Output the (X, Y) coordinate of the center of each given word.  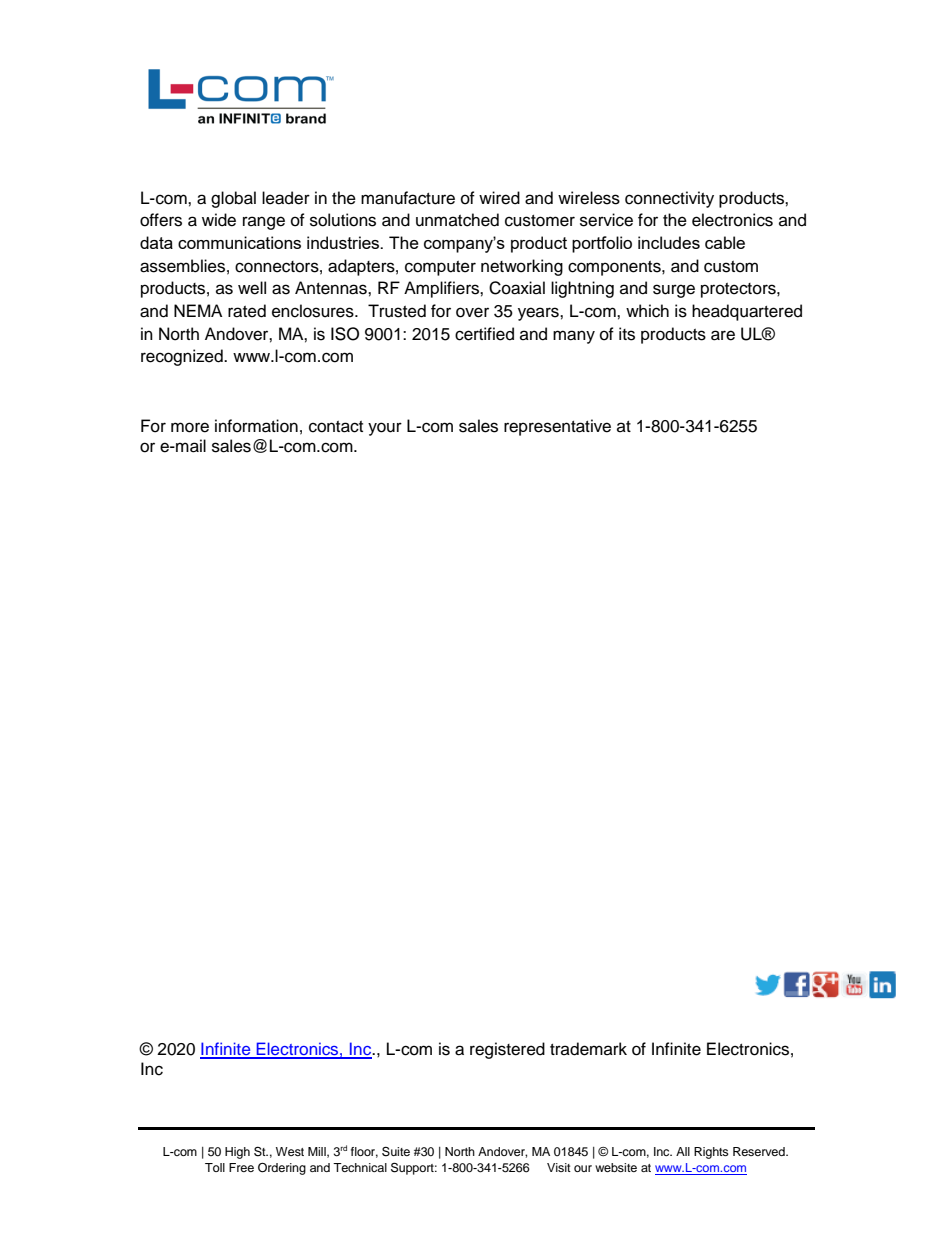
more (190, 427)
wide (219, 220)
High (237, 1153)
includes (669, 242)
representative (557, 427)
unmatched (457, 220)
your (385, 429)
